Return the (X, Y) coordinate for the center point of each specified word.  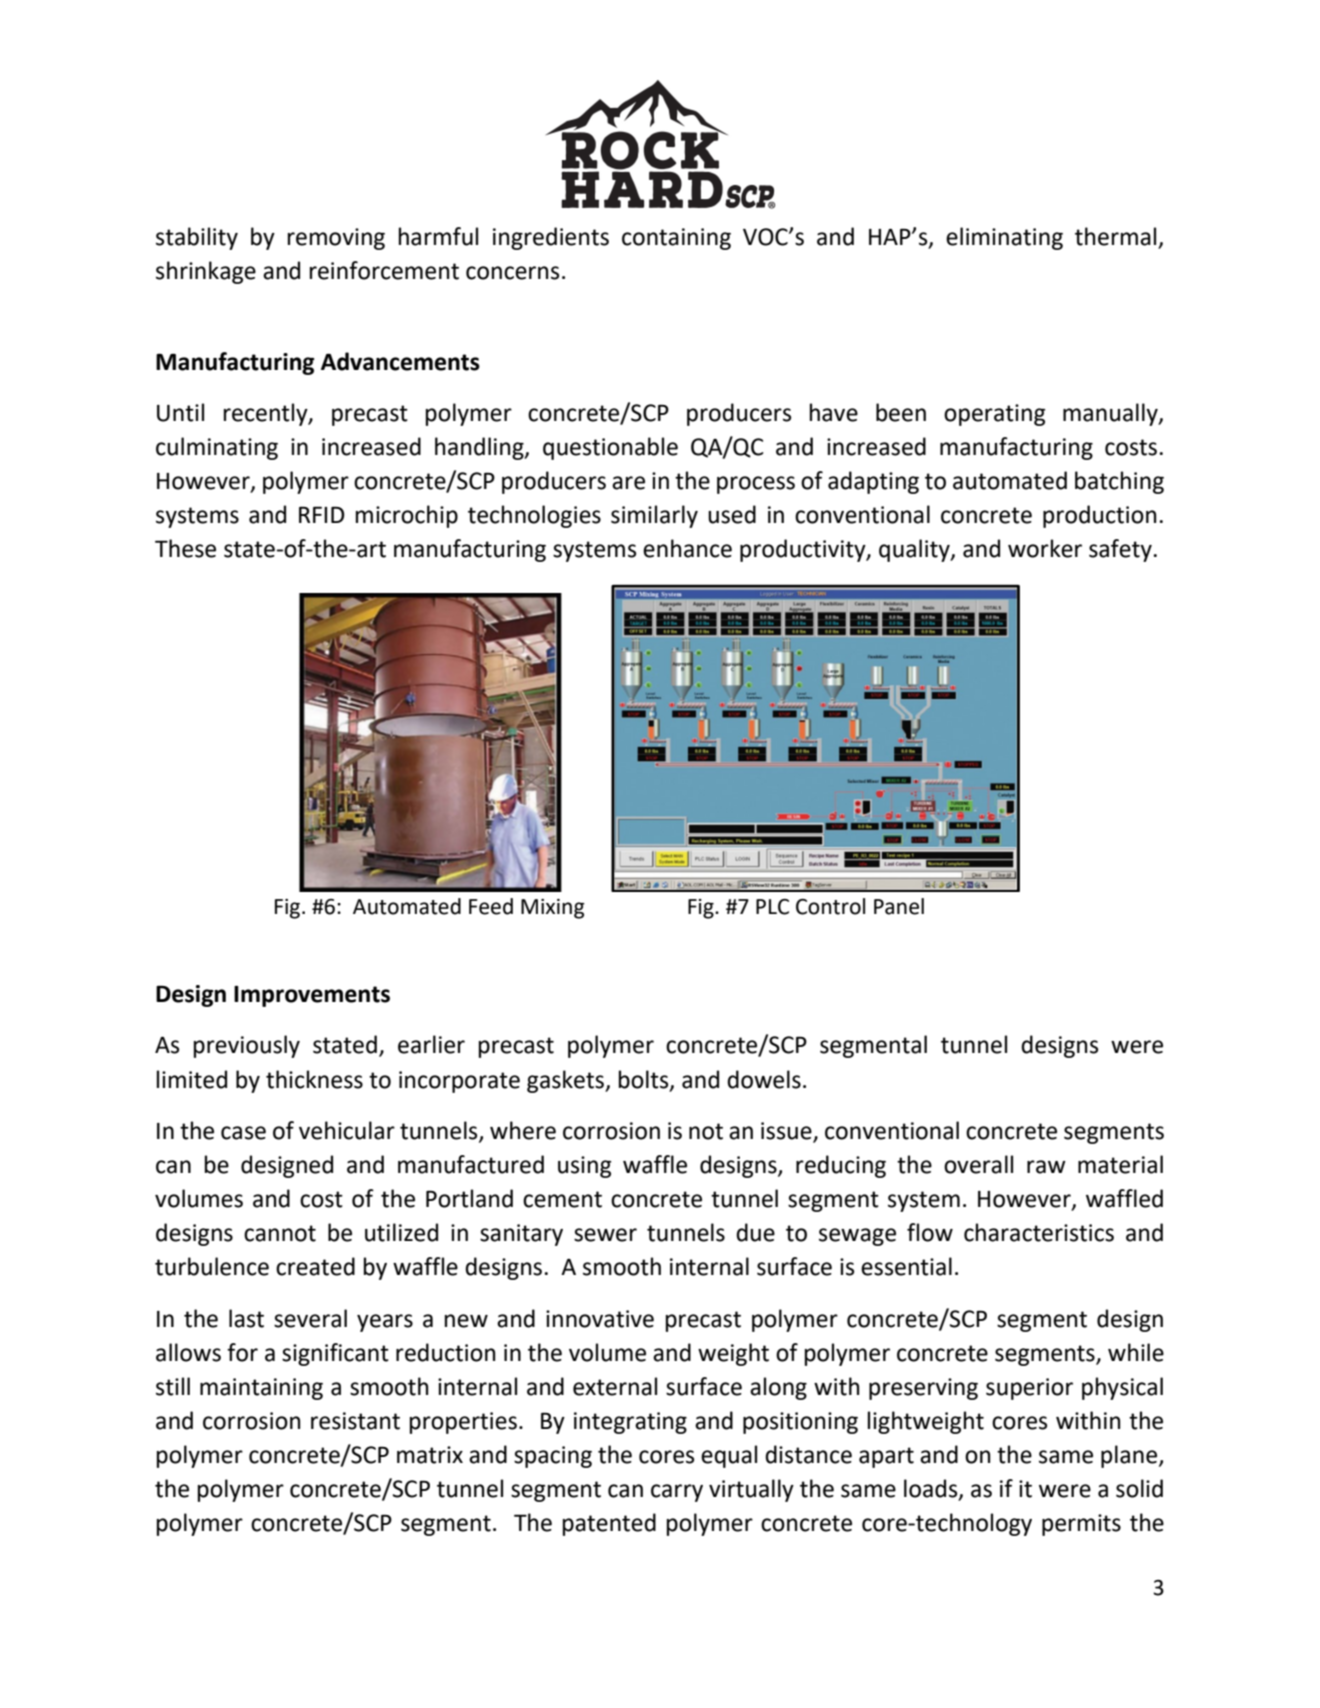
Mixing (553, 909)
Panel (899, 906)
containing (676, 239)
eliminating (1004, 238)
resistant (355, 1421)
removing (336, 239)
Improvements (312, 996)
